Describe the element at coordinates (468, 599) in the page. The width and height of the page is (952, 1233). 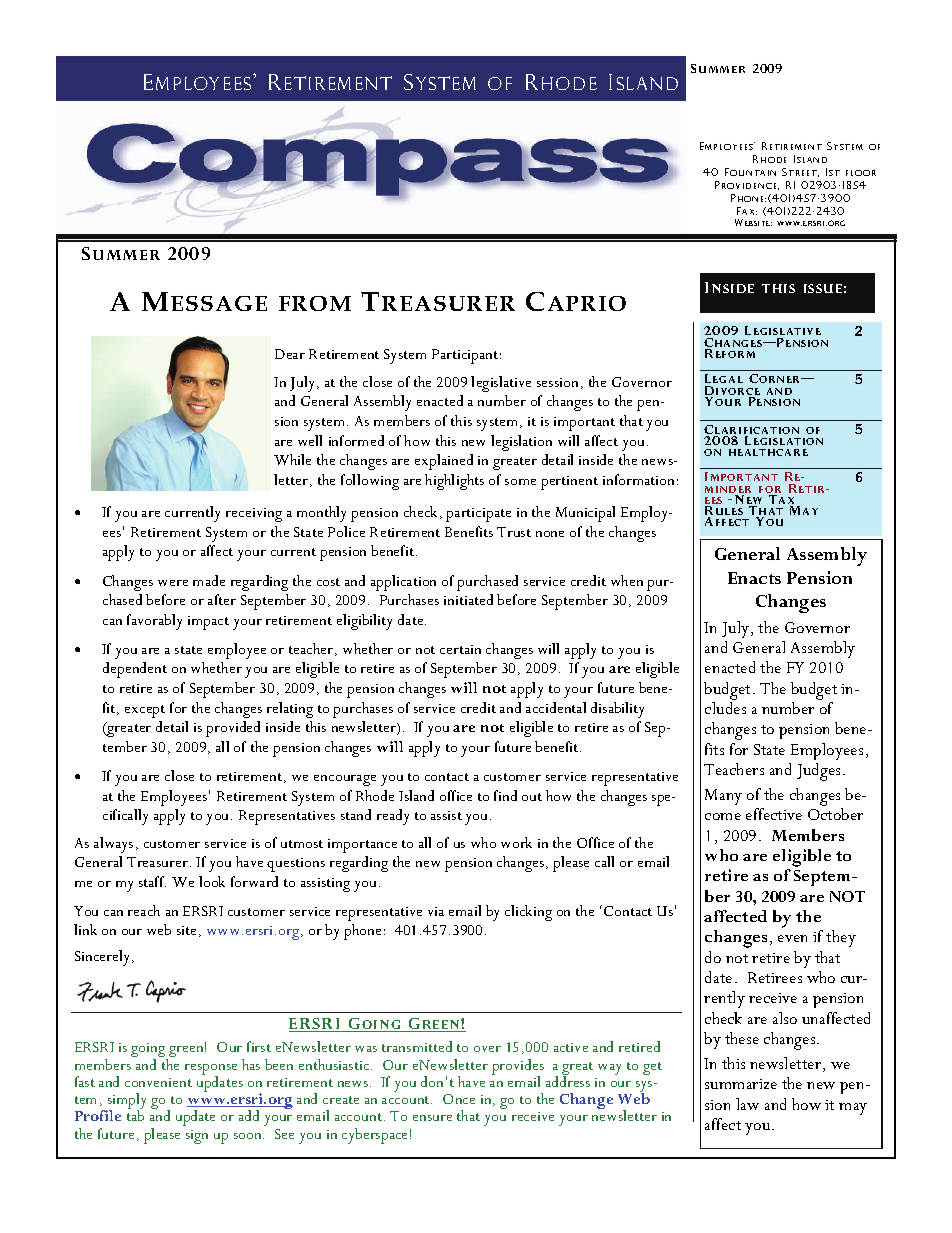
I see `initiated` at that location.
